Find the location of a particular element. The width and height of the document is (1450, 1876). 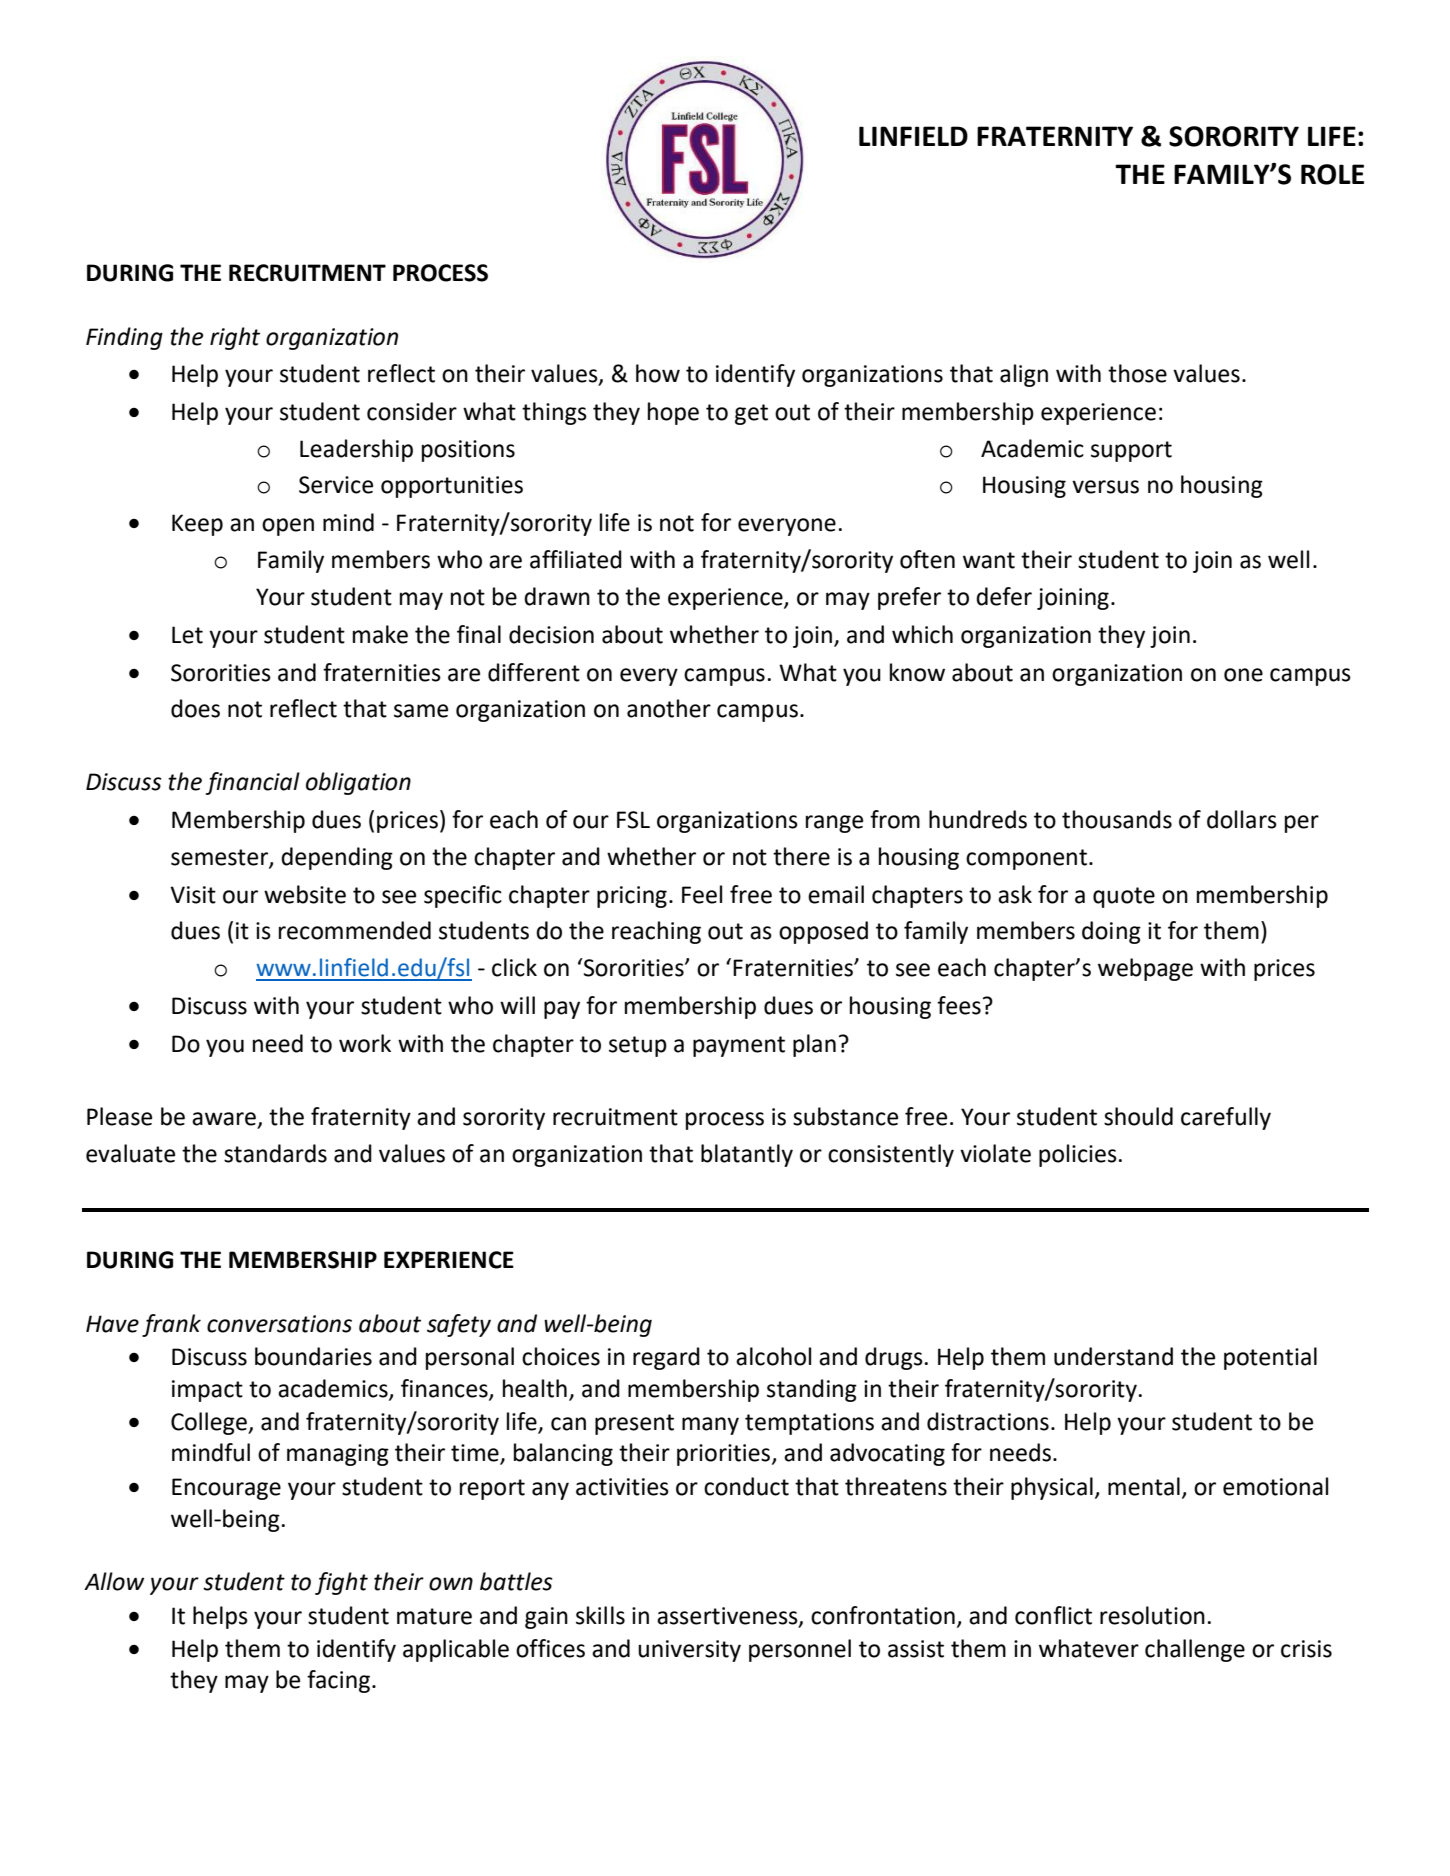

carefully is located at coordinates (1226, 1118).
